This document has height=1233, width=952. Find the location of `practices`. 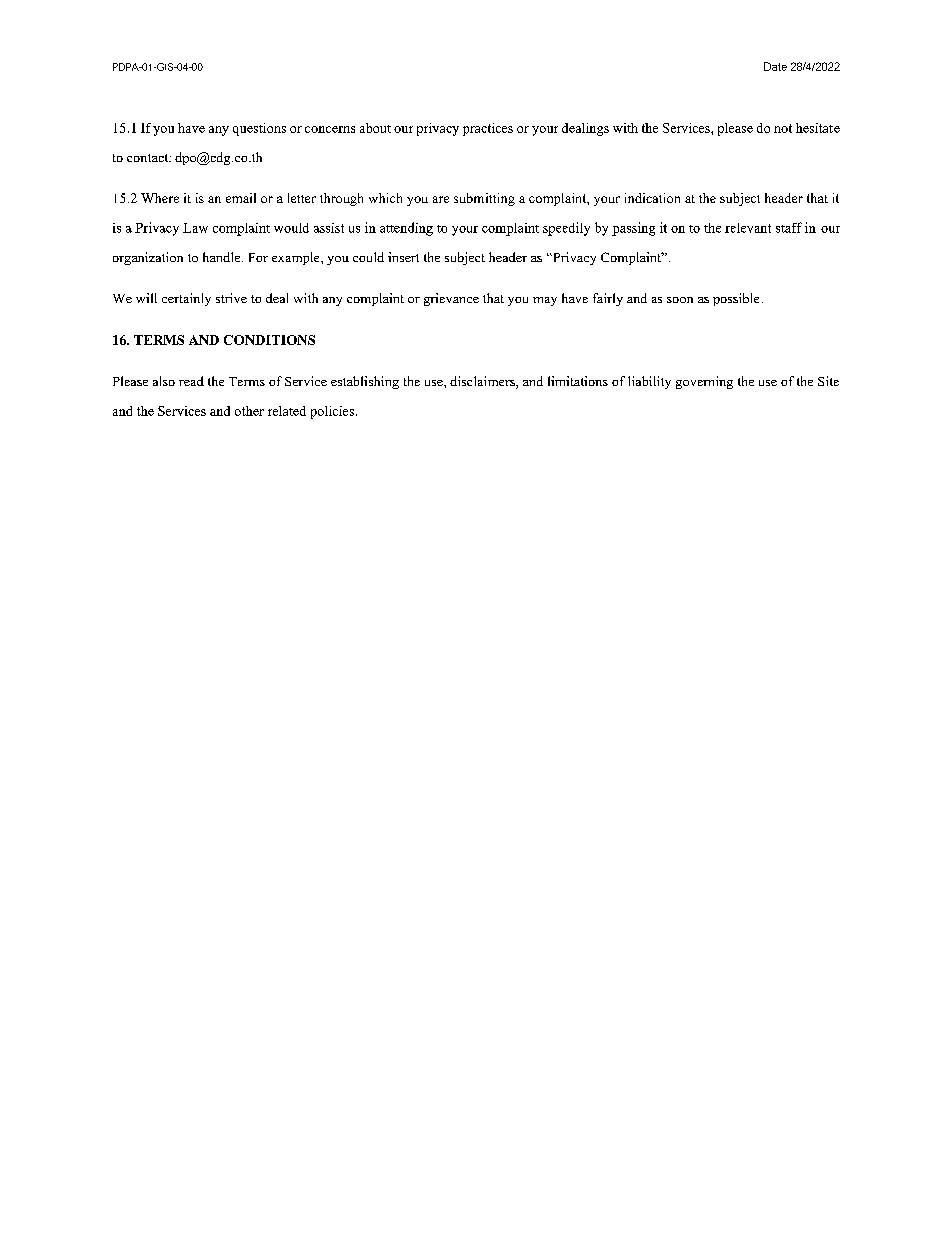

practices is located at coordinates (488, 129).
